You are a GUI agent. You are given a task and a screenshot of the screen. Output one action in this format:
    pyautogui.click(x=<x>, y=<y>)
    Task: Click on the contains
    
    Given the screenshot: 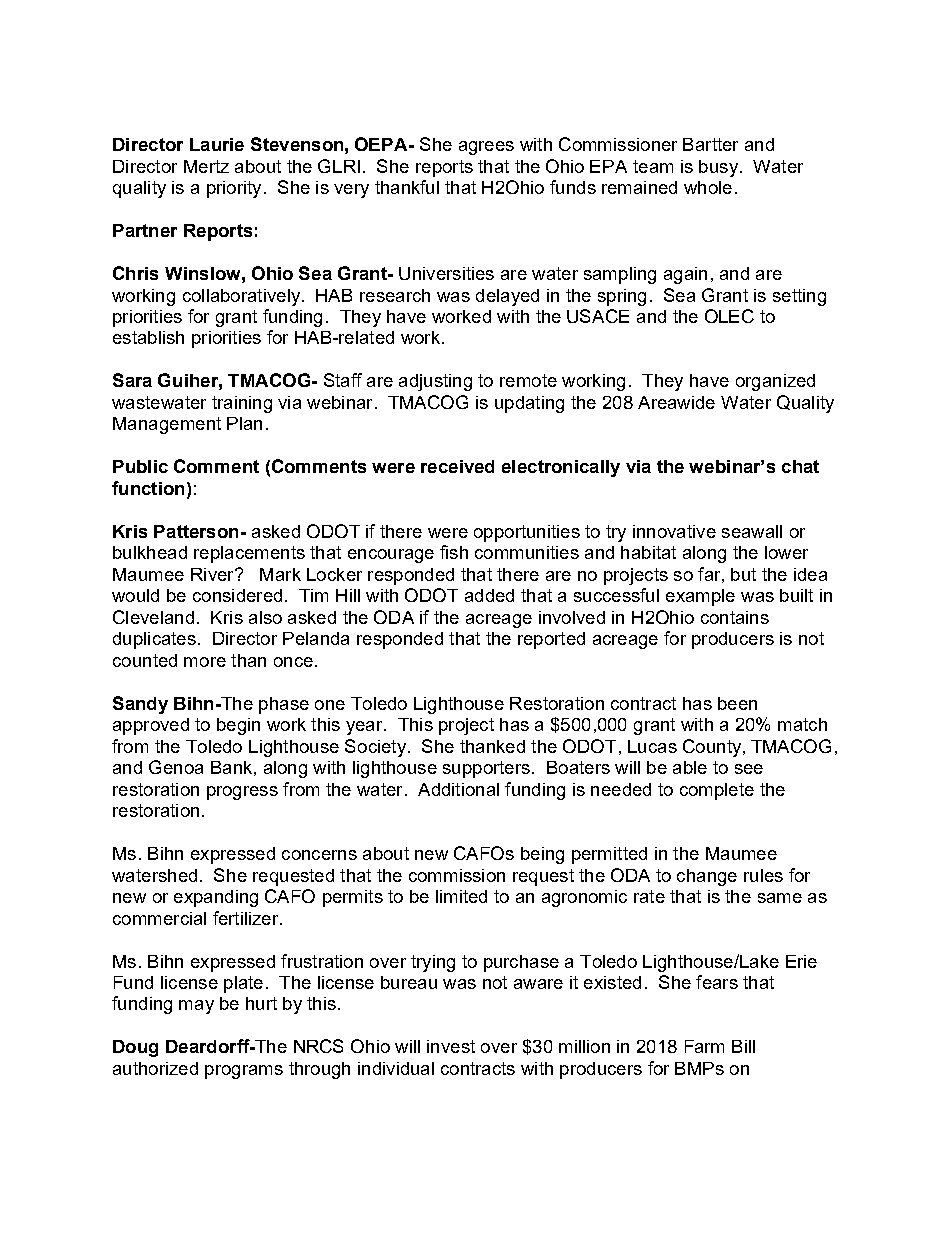 What is the action you would take?
    pyautogui.click(x=735, y=617)
